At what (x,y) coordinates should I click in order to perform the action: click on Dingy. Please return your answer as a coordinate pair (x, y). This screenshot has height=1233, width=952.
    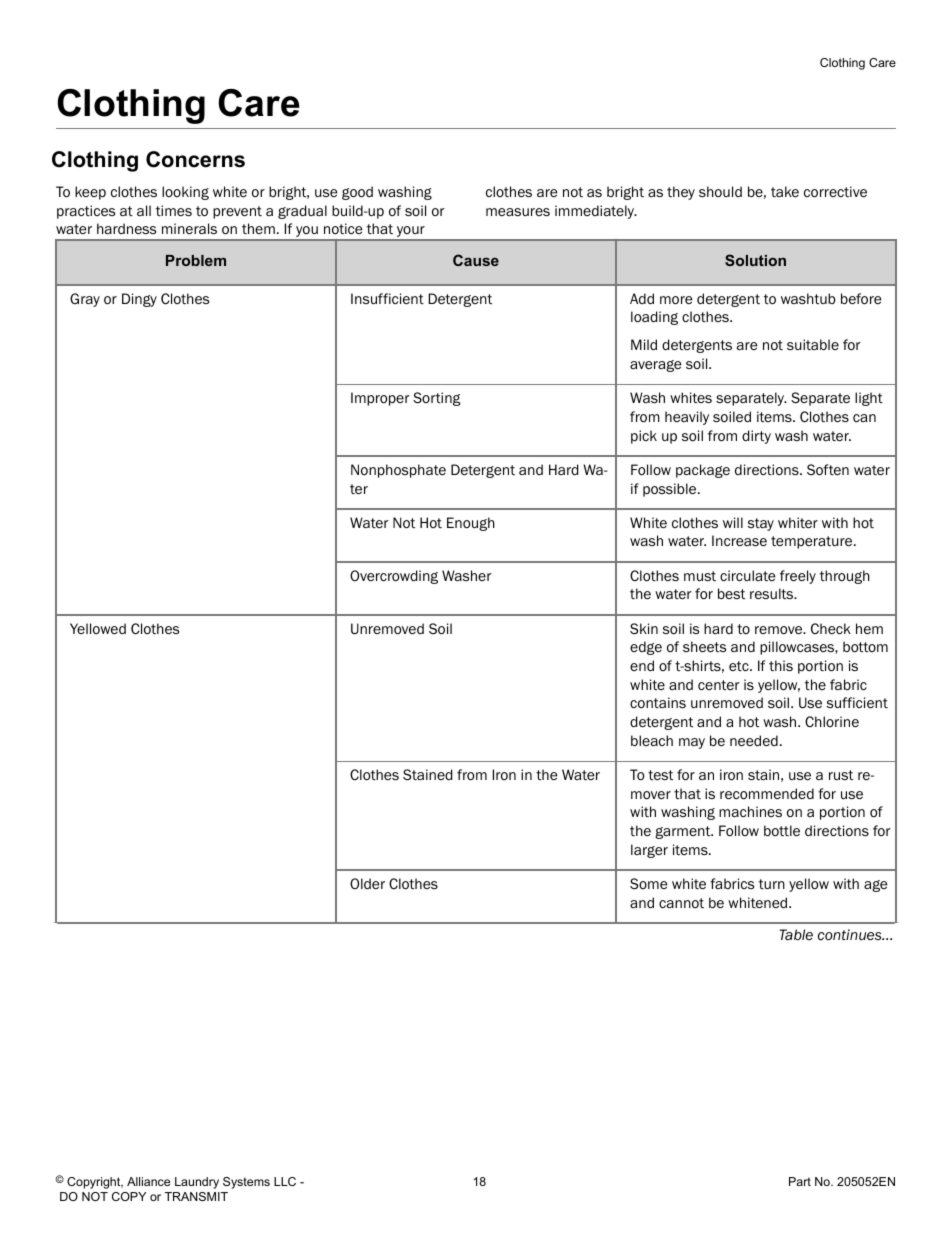
    Looking at the image, I should click on (139, 300).
